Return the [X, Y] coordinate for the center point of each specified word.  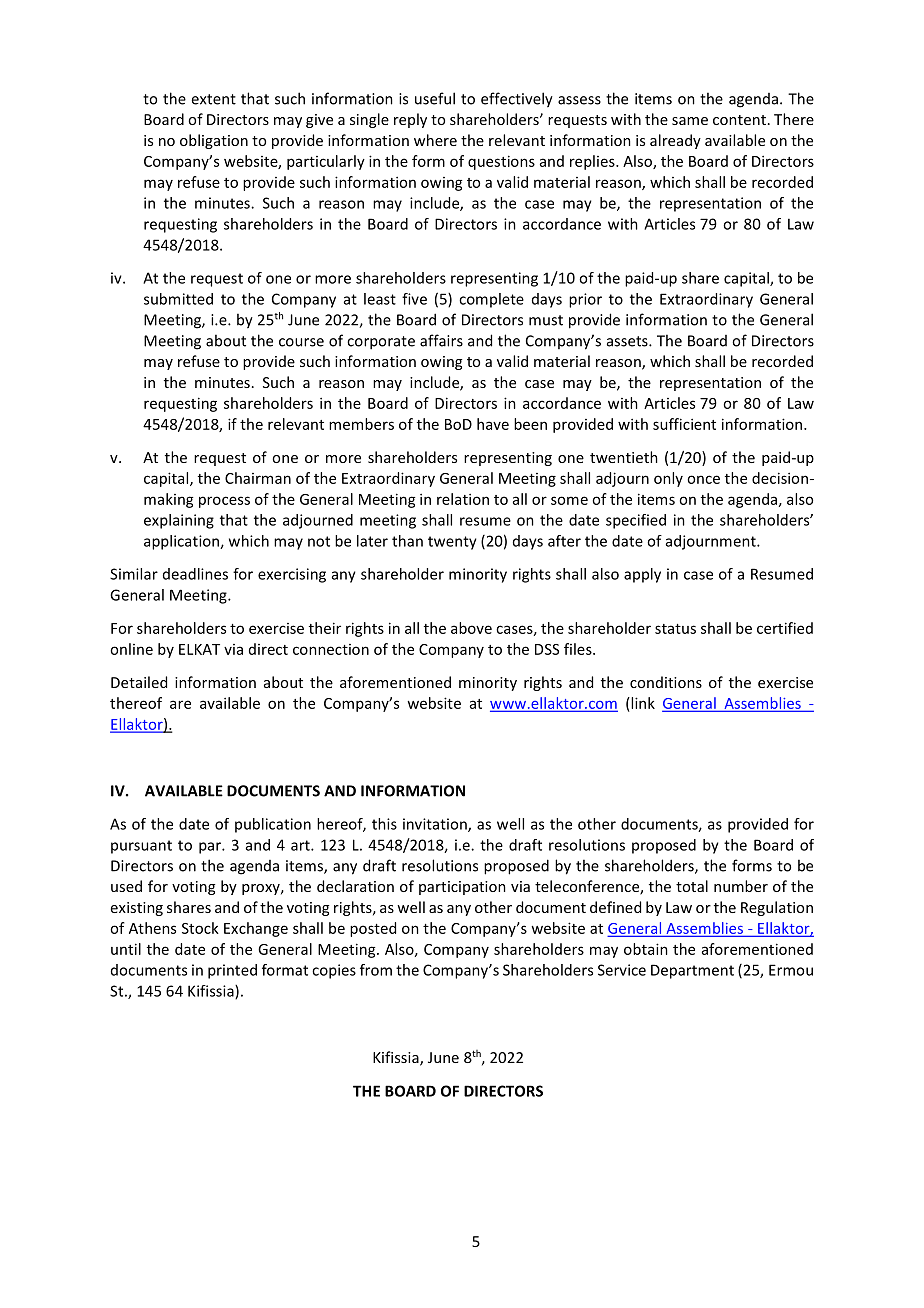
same [690, 121]
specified [636, 521]
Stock [200, 928]
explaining [179, 521]
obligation [214, 141]
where [435, 140]
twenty [452, 543]
